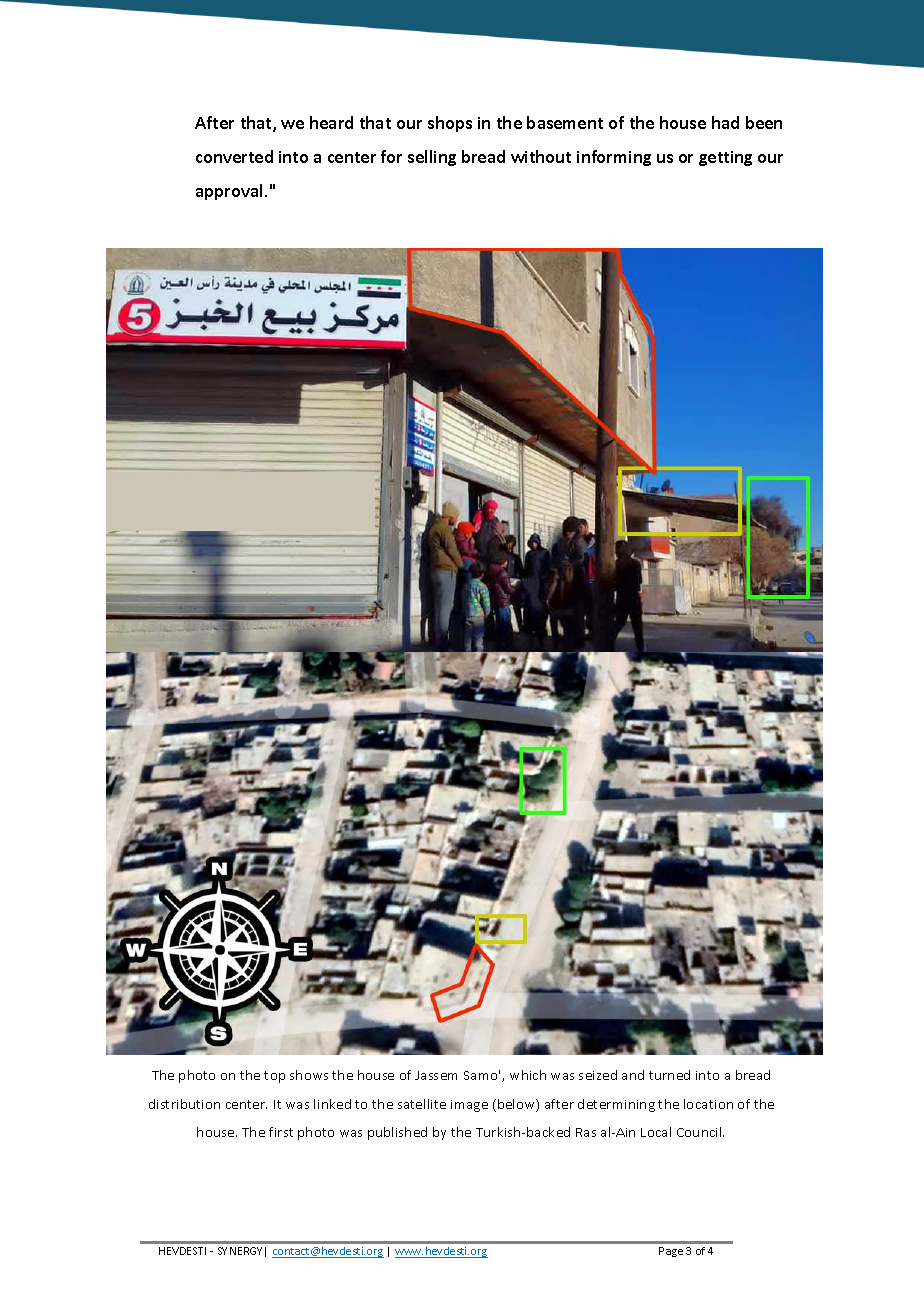 Image resolution: width=924 pixels, height=1308 pixels. Describe the element at coordinates (397, 1133) in the screenshot. I see `published` at that location.
